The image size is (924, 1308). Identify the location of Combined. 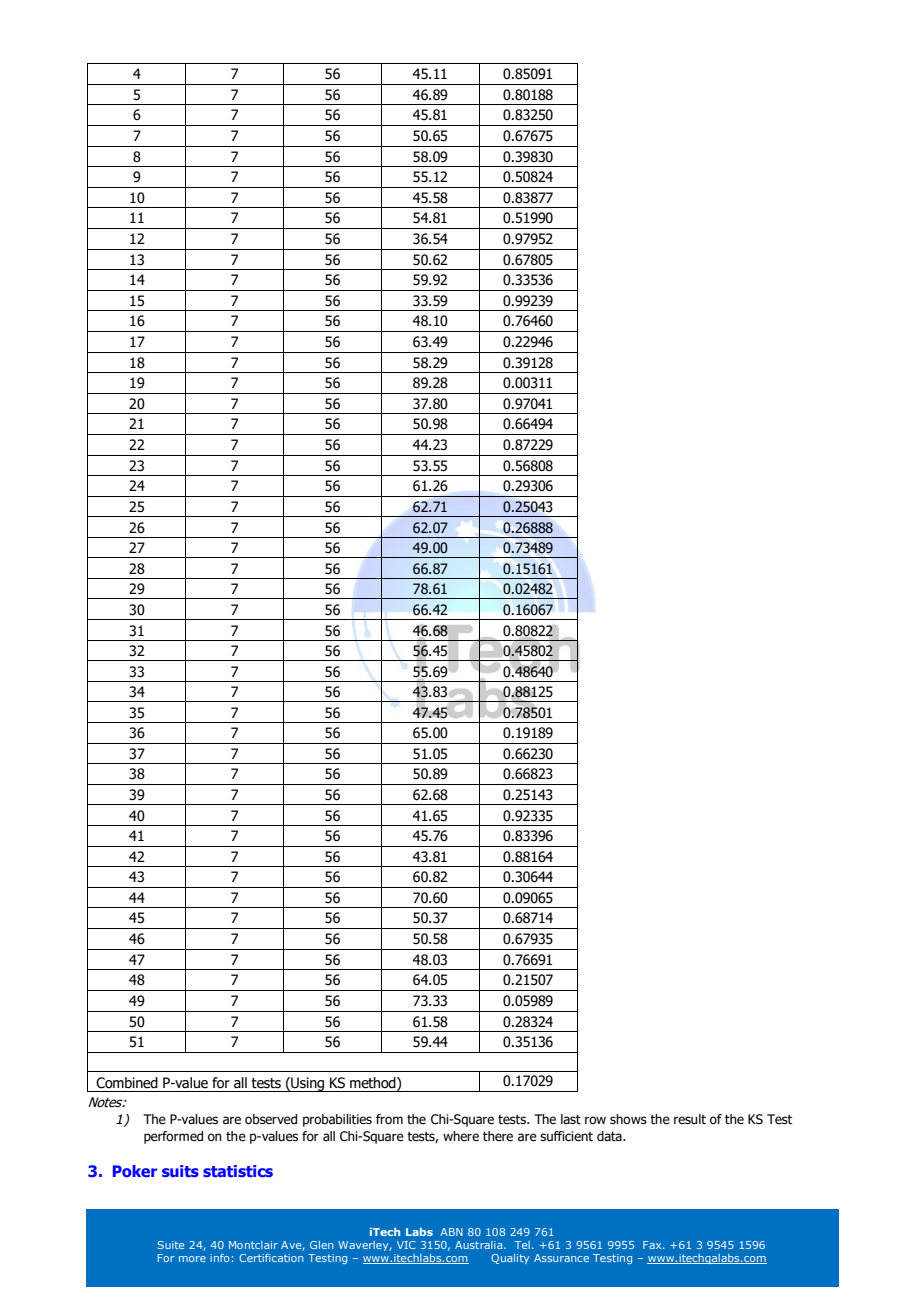
(127, 1083).
